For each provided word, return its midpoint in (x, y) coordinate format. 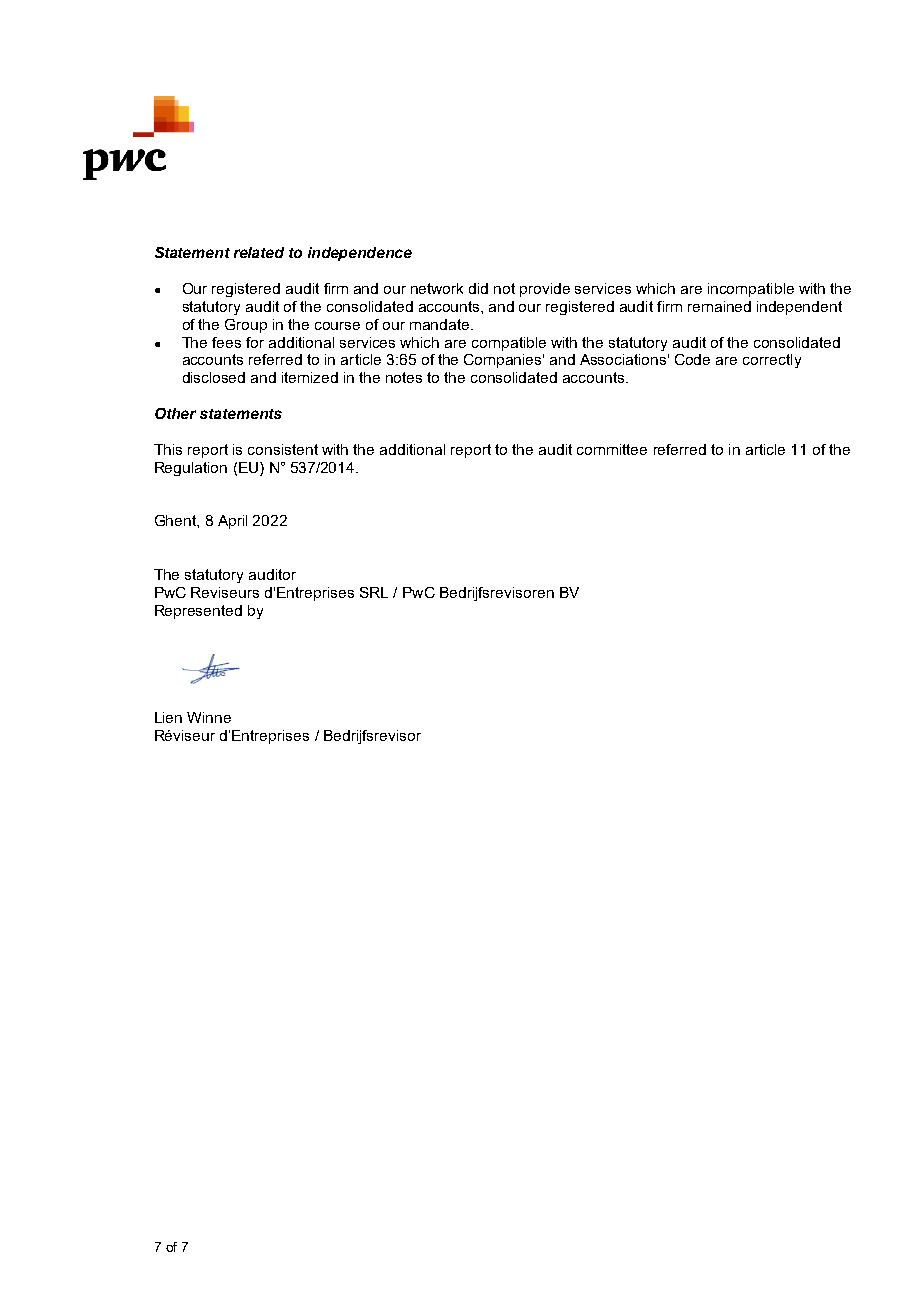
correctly (772, 361)
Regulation (191, 469)
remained (719, 306)
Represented (198, 612)
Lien (168, 717)
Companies (504, 361)
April (232, 522)
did (478, 288)
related (259, 252)
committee (612, 449)
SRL (374, 592)
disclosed (214, 377)
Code (692, 359)
